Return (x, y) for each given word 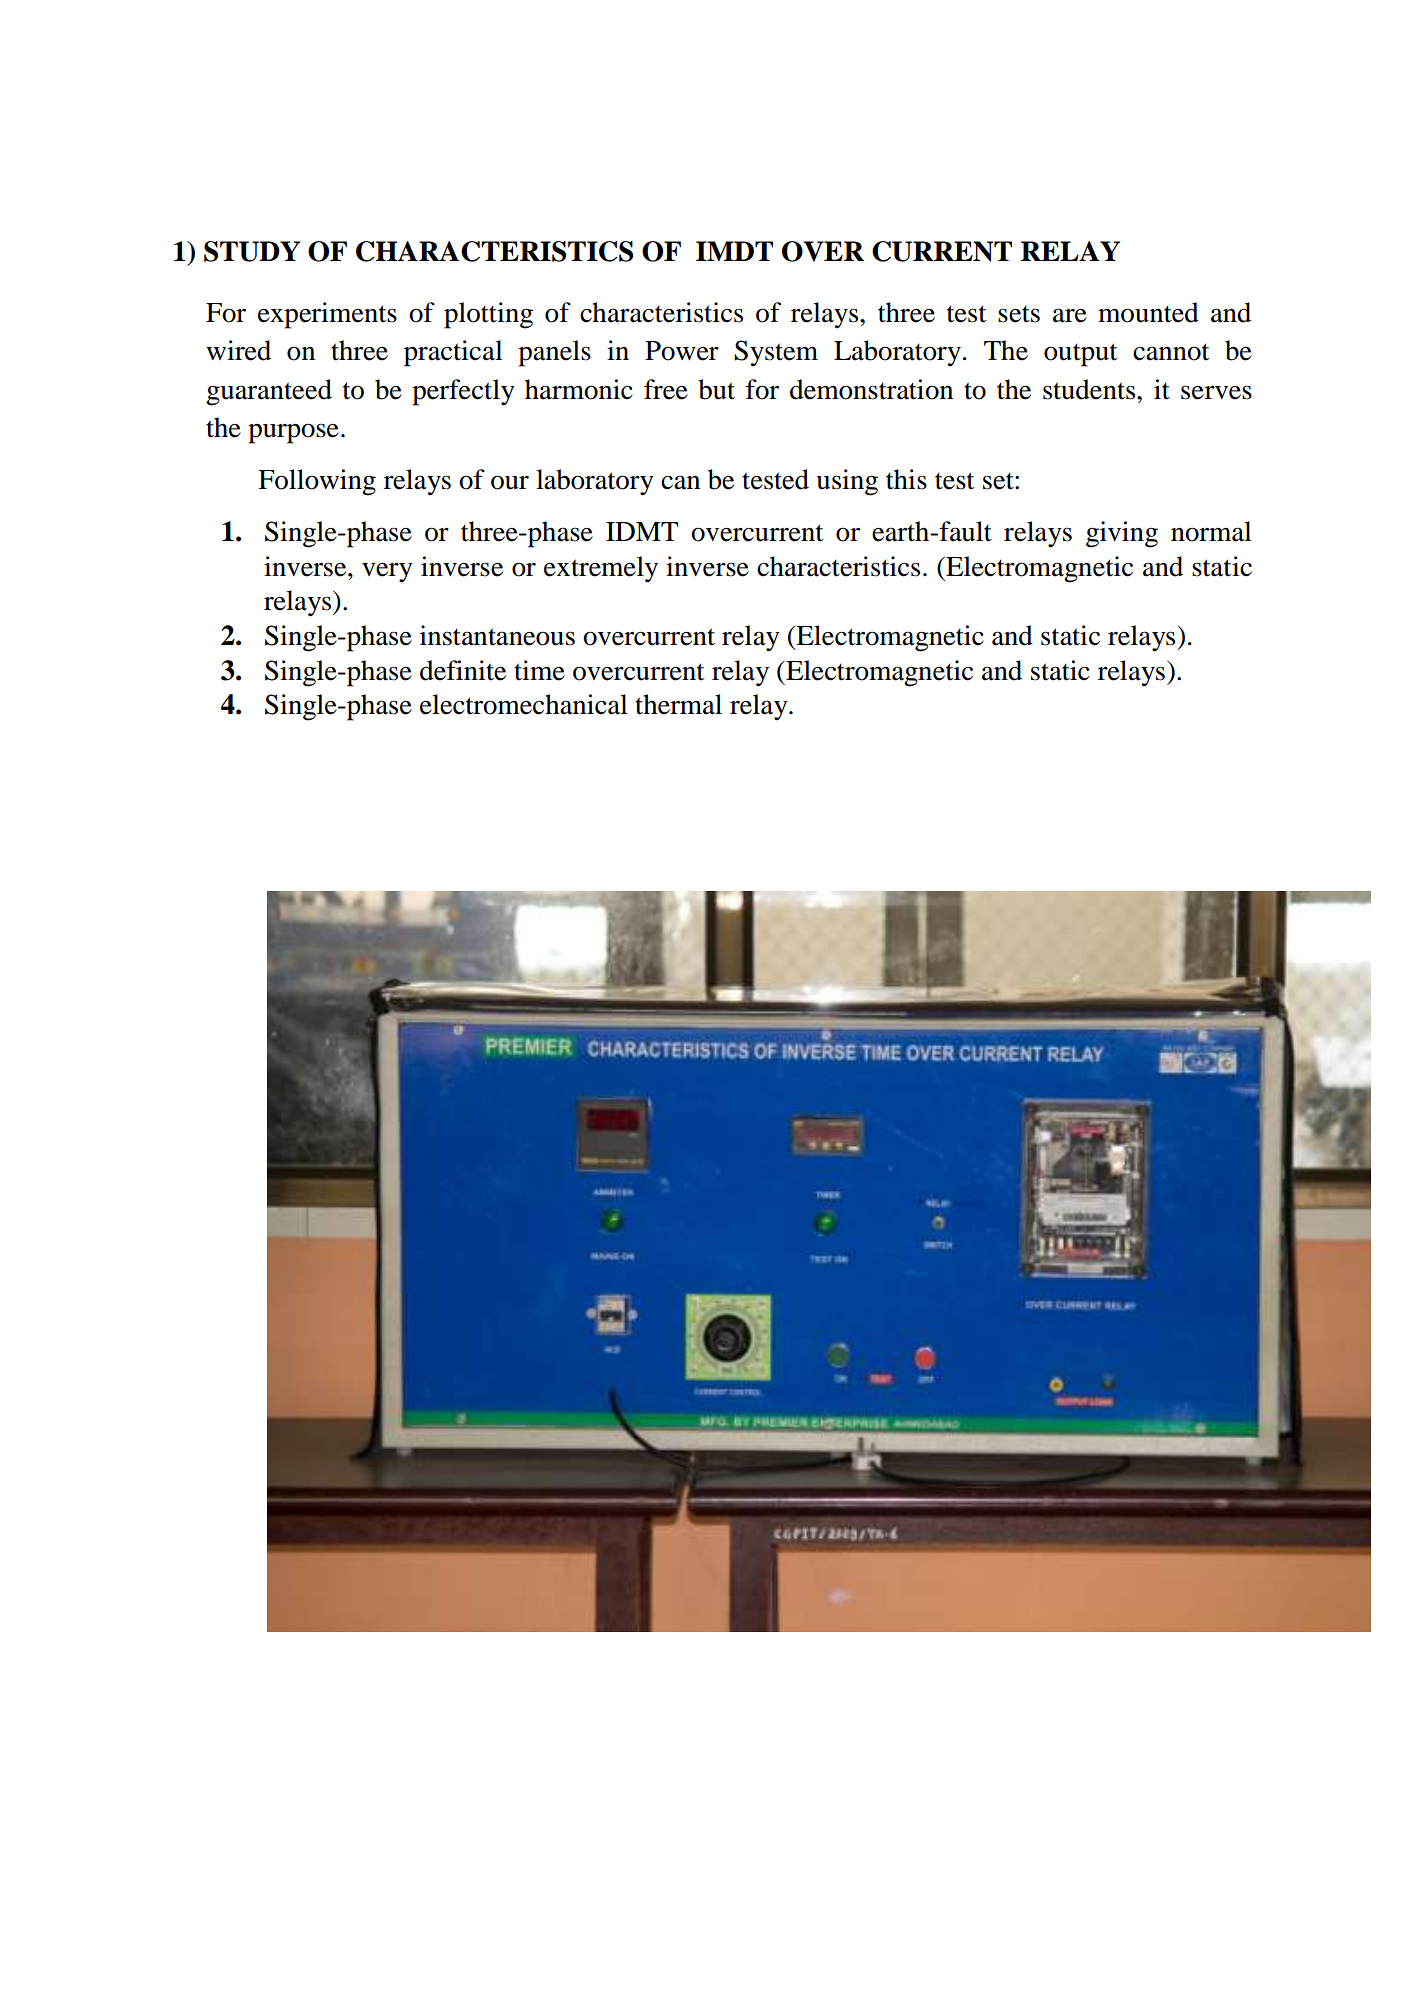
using (847, 482)
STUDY (252, 251)
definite (463, 670)
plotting (488, 315)
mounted (1148, 312)
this (906, 479)
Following (317, 482)
